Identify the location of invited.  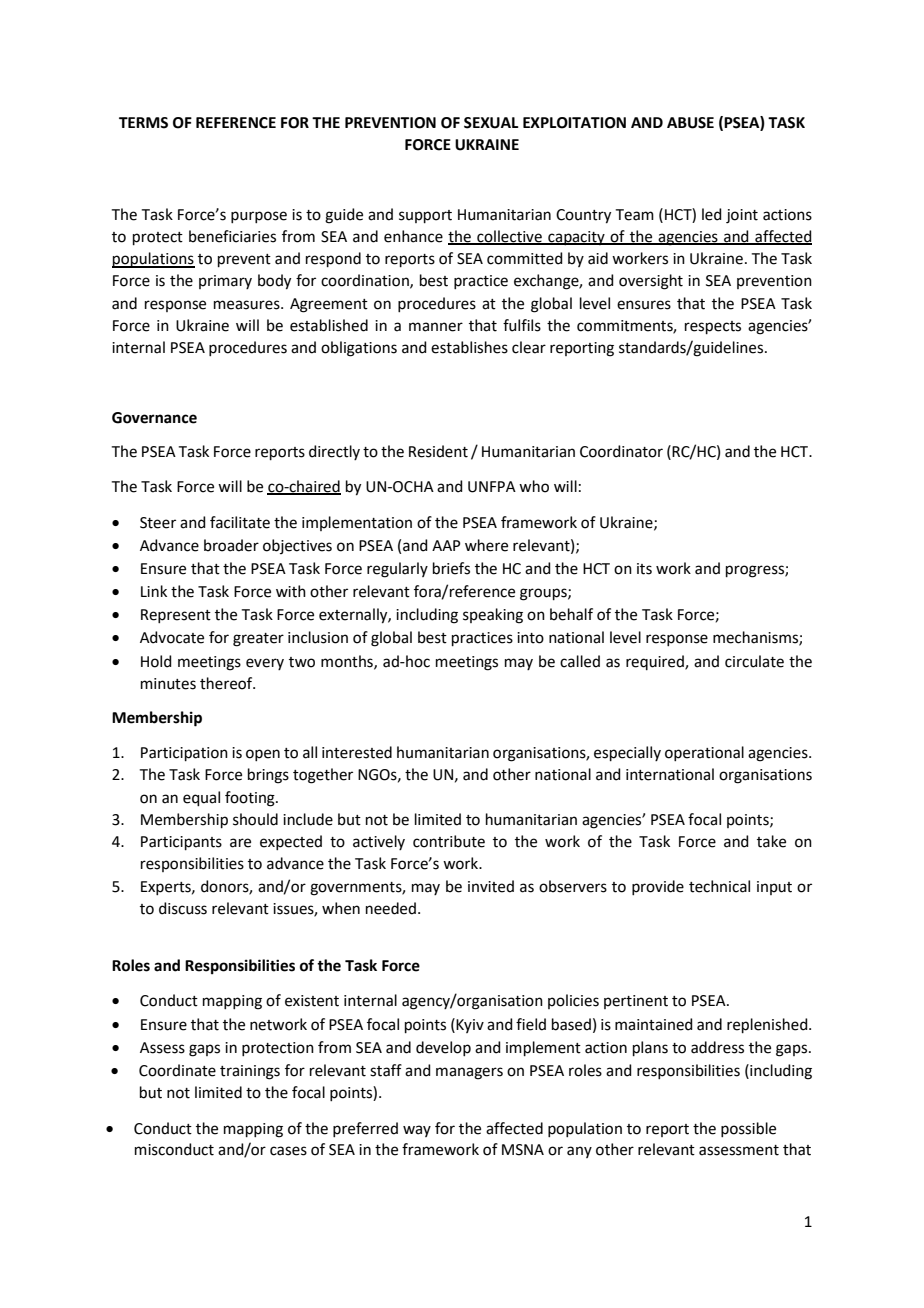
(491, 886).
